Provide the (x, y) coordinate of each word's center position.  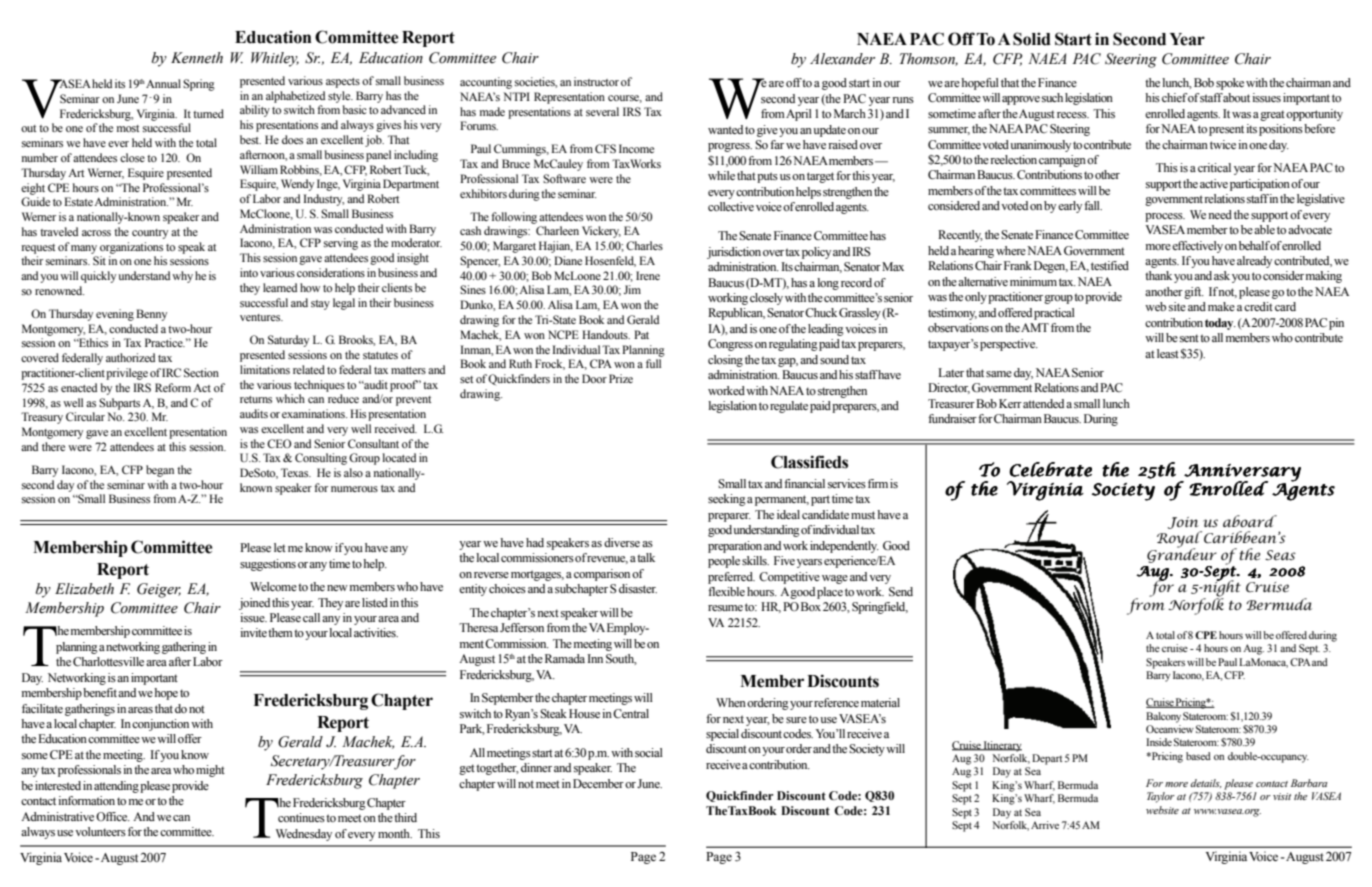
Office (113, 816)
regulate (789, 407)
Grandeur (1182, 554)
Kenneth (197, 58)
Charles (644, 245)
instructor (596, 81)
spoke (1230, 84)
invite (253, 632)
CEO (279, 443)
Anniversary (1242, 474)
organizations (131, 248)
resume (725, 608)
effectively (1197, 247)
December (598, 783)
